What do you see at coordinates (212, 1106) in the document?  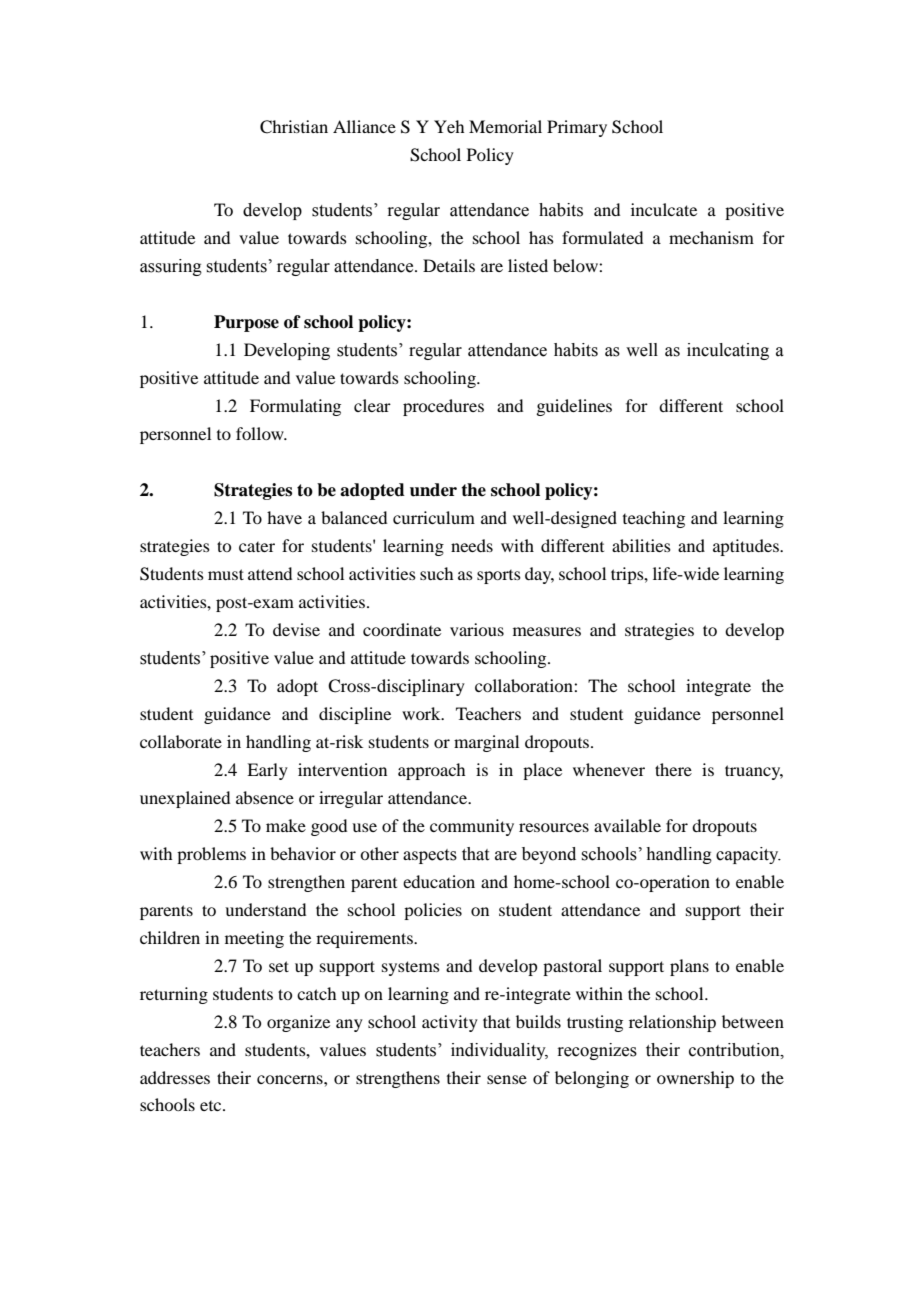 I see `etc` at bounding box center [212, 1106].
